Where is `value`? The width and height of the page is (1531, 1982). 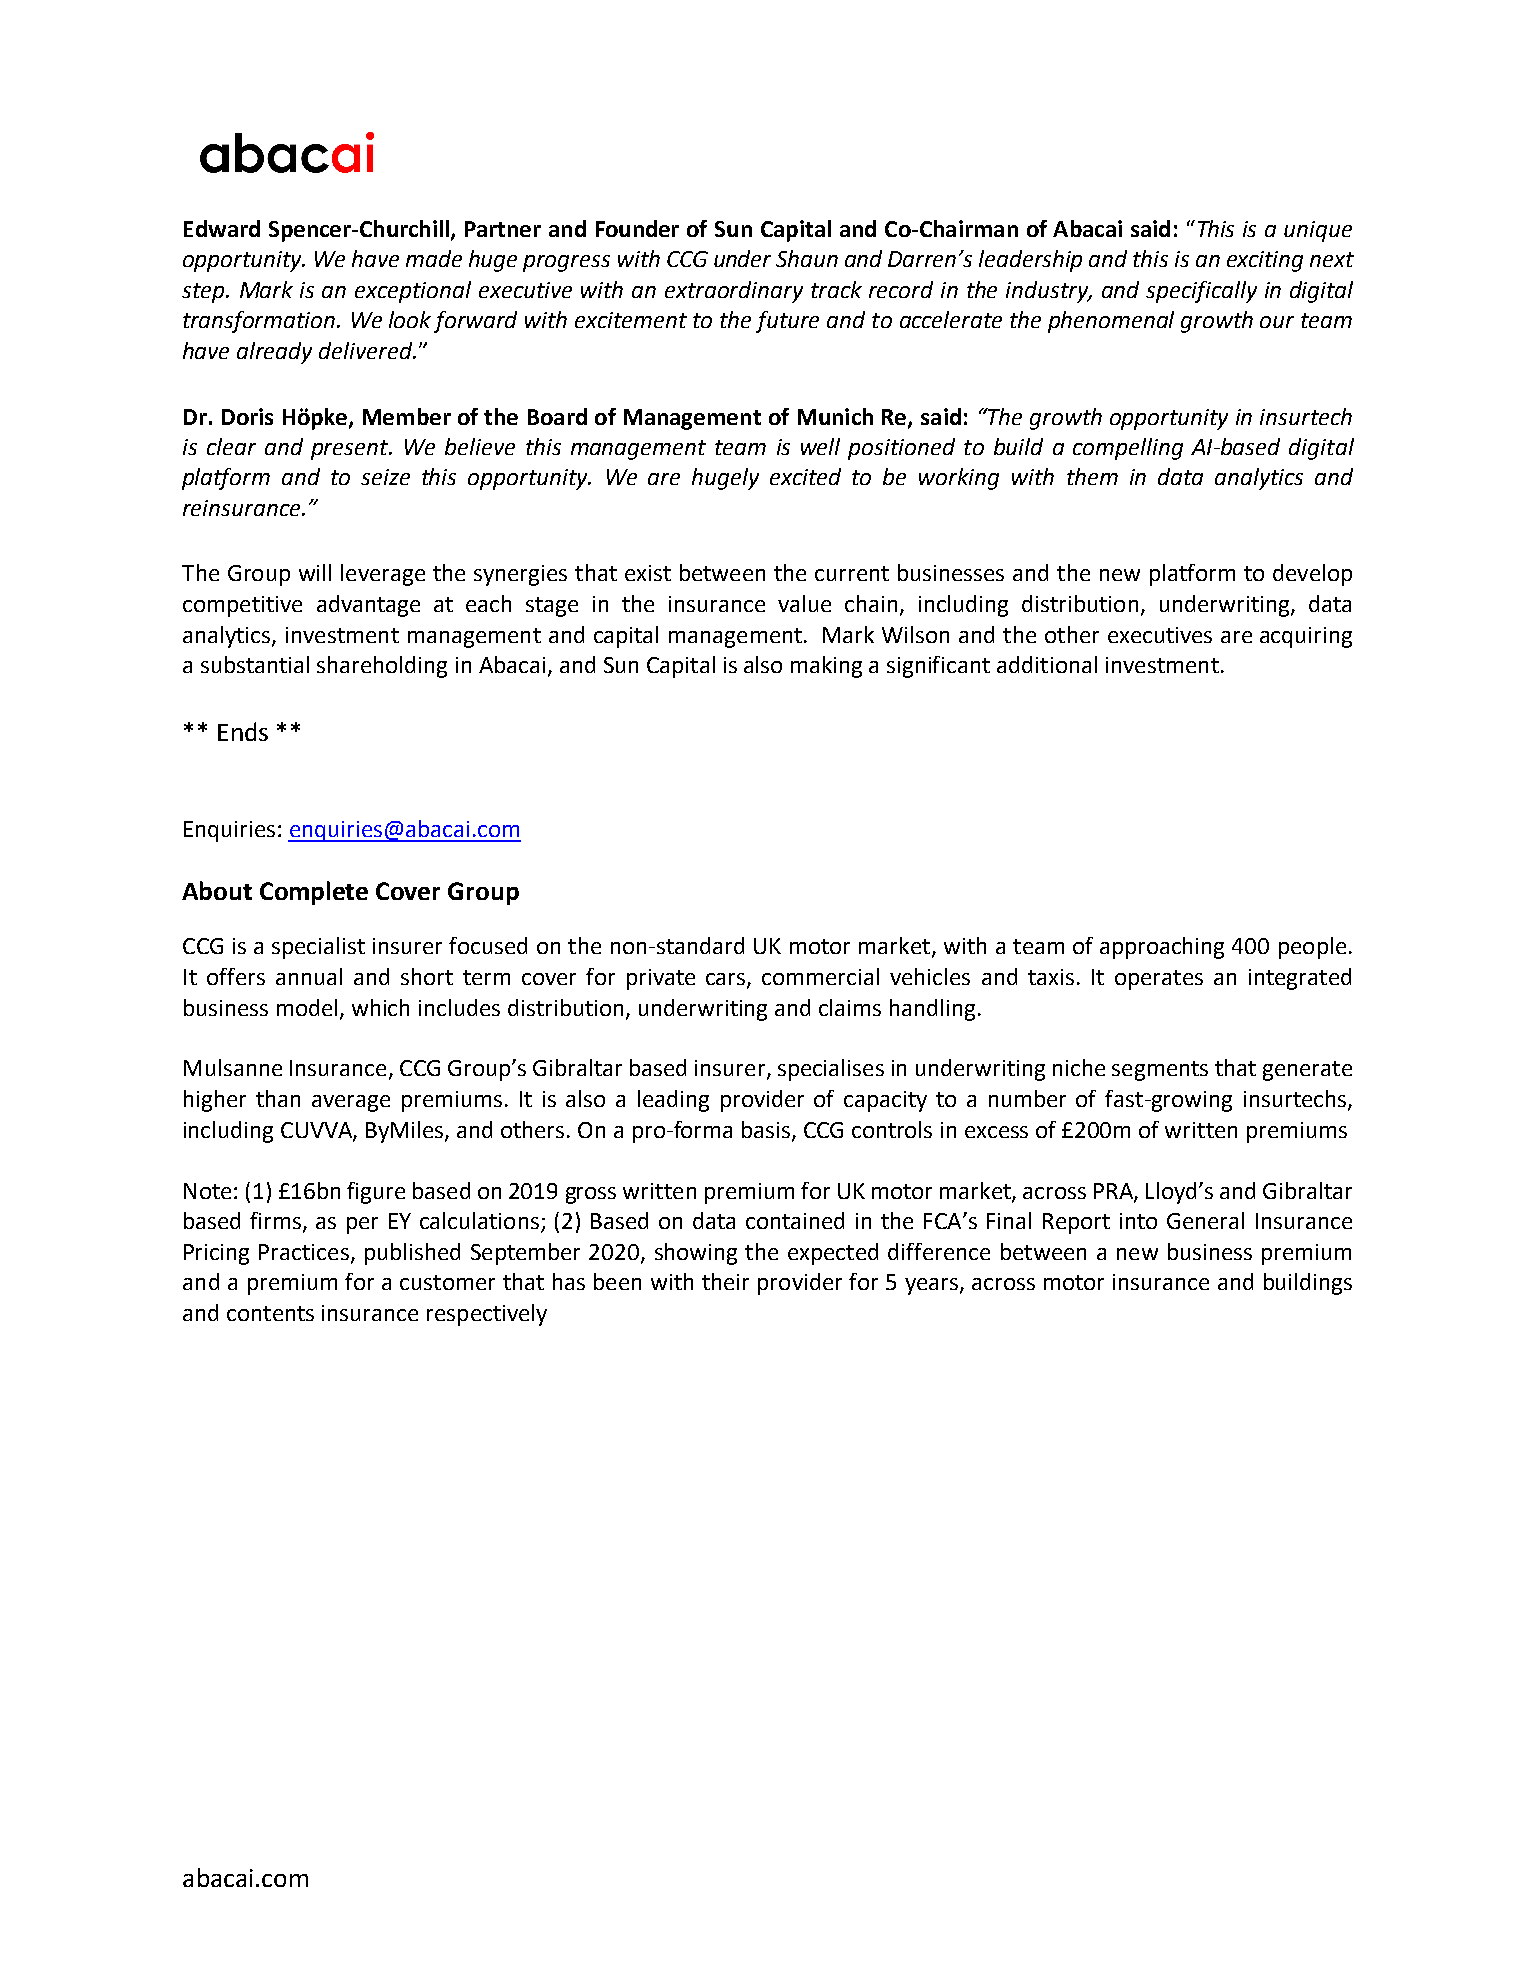 value is located at coordinates (804, 603).
